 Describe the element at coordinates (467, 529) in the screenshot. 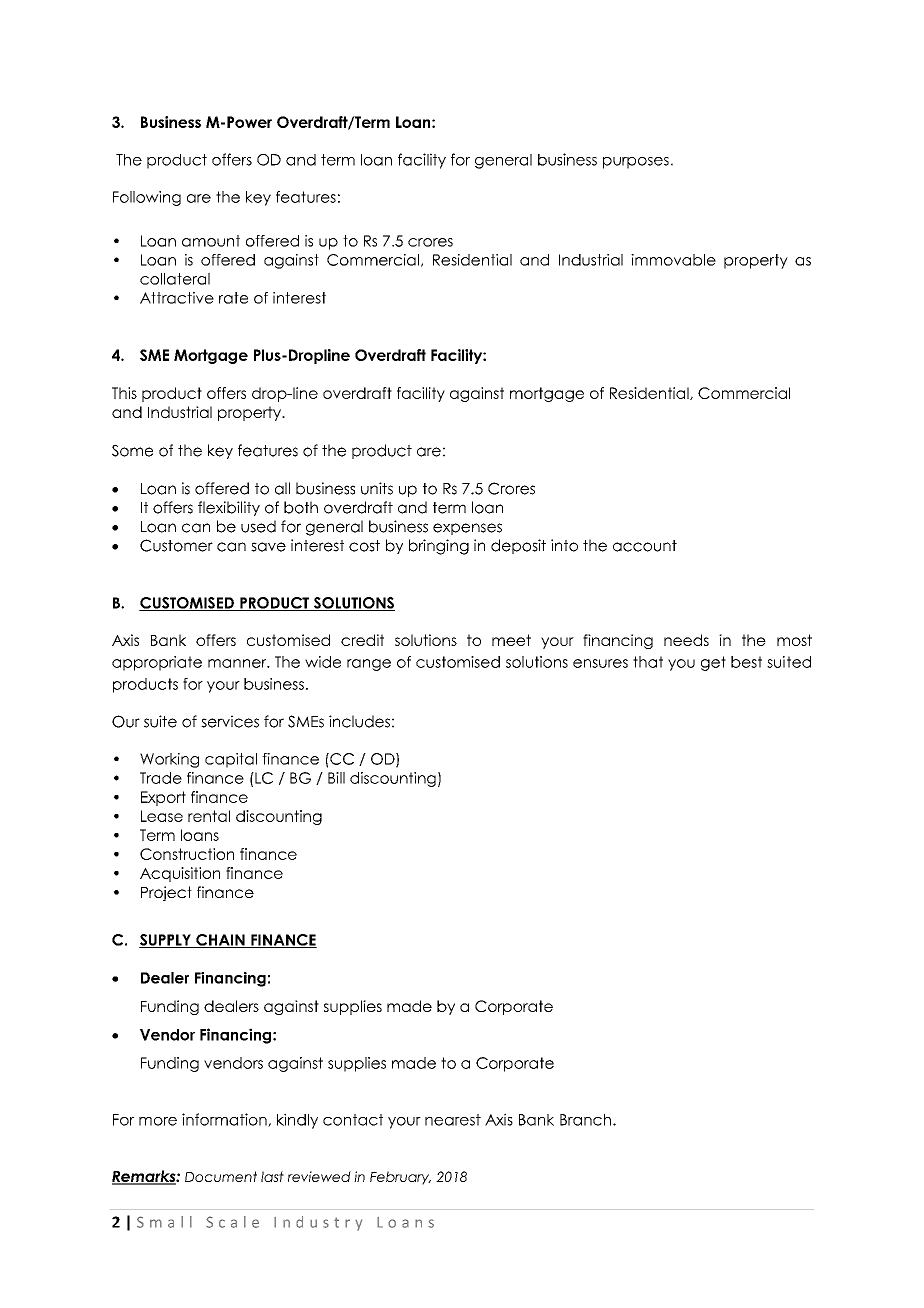

I see `expenses` at that location.
